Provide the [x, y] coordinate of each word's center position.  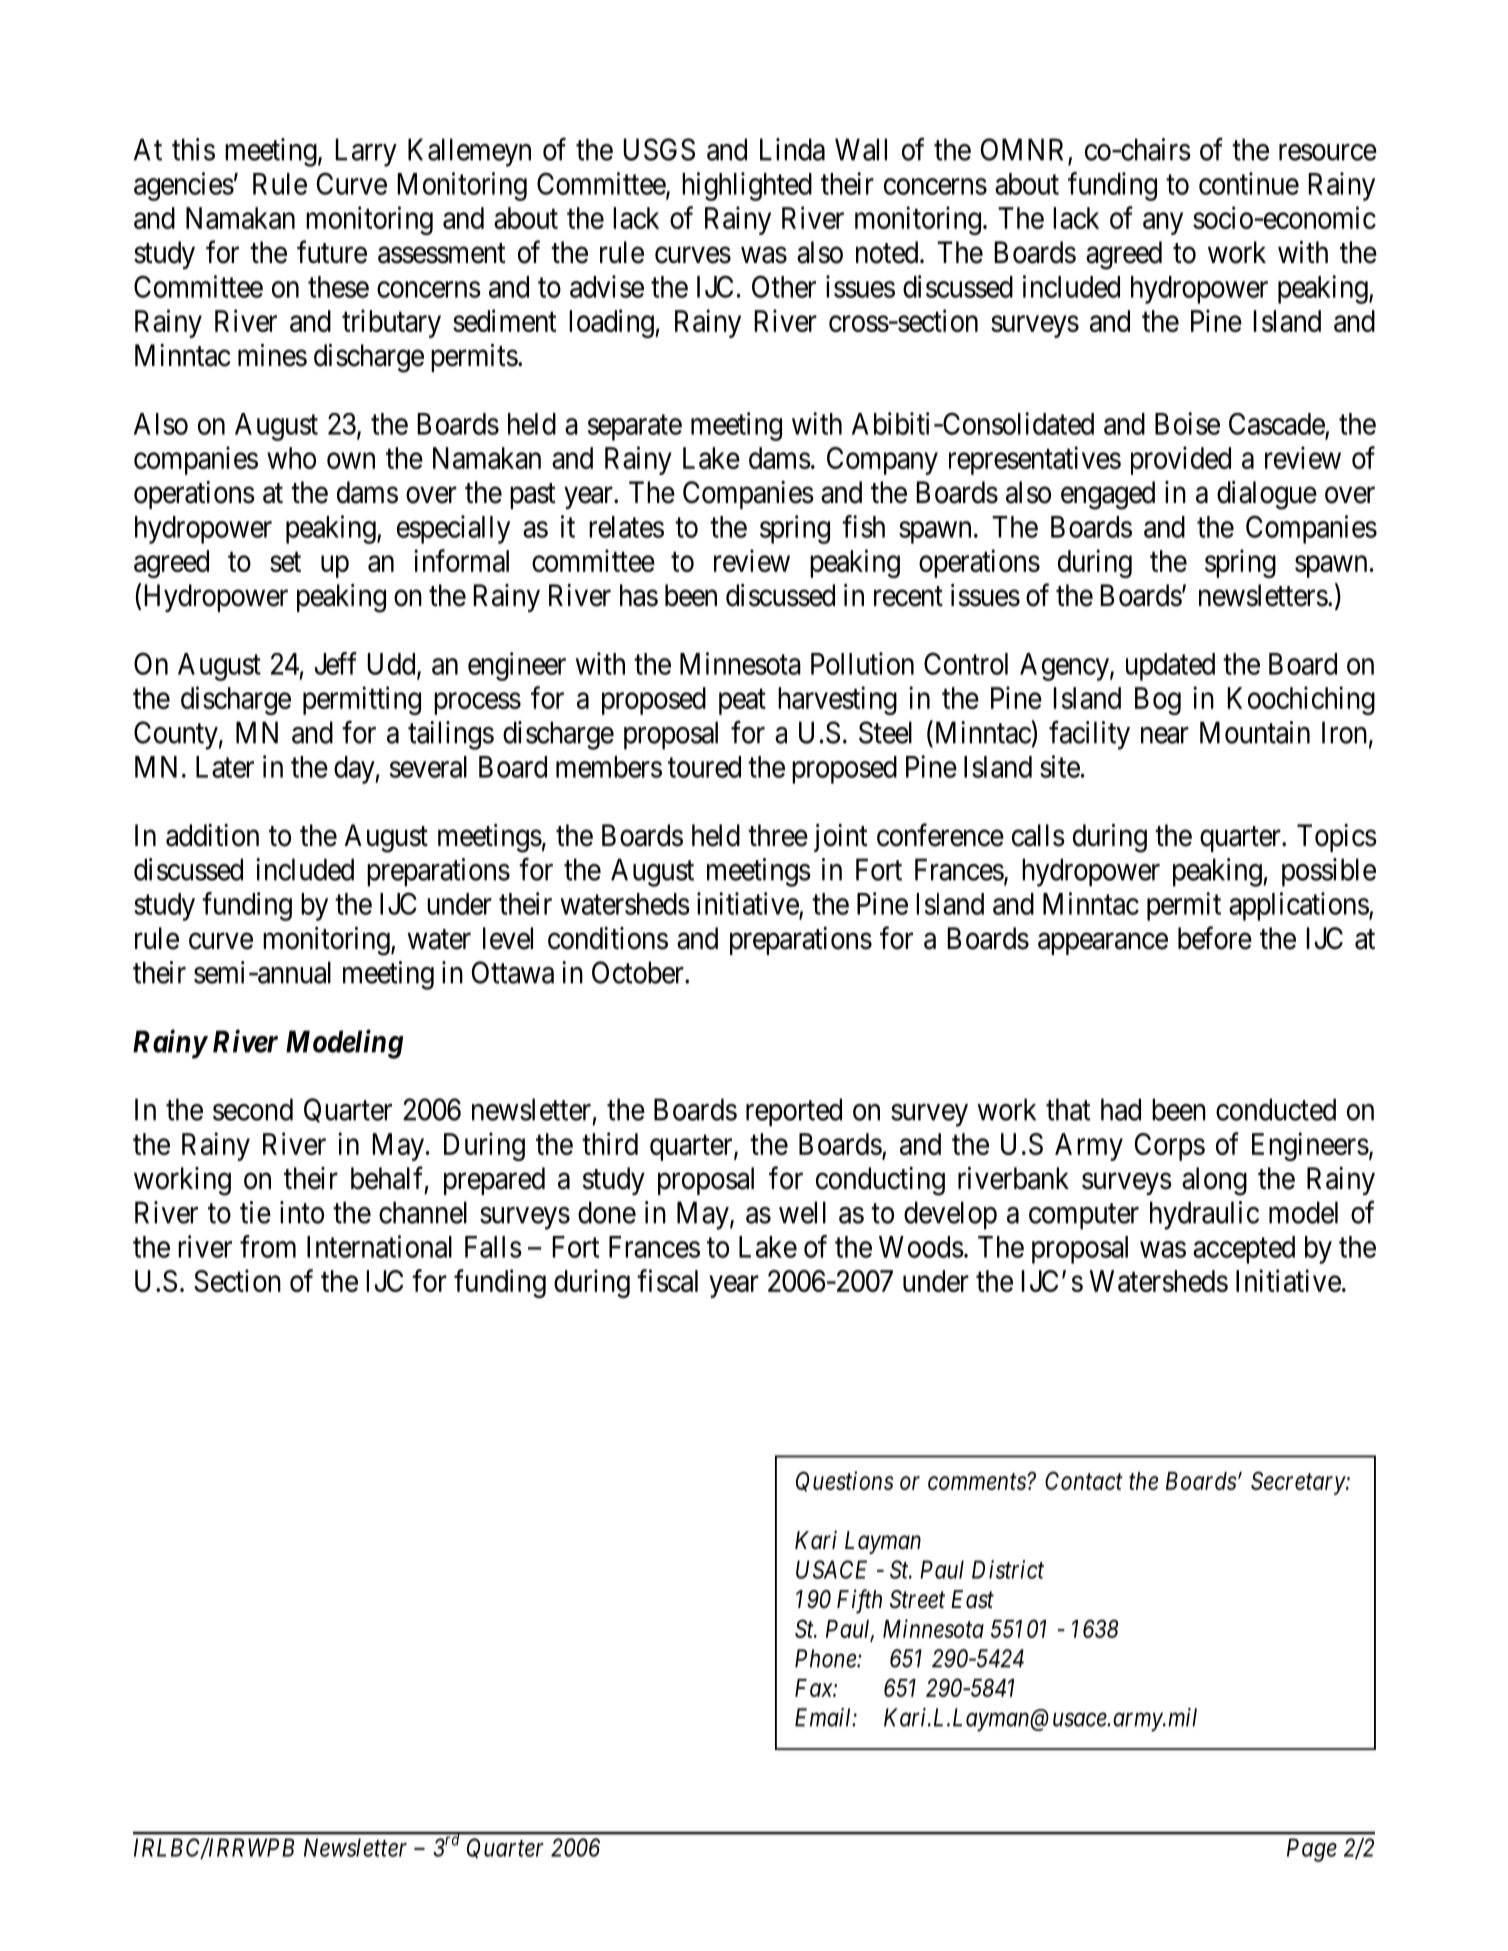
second [253, 1109]
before [1215, 938]
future [332, 252]
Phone [826, 1658]
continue [1249, 183]
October [639, 972]
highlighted [747, 186]
